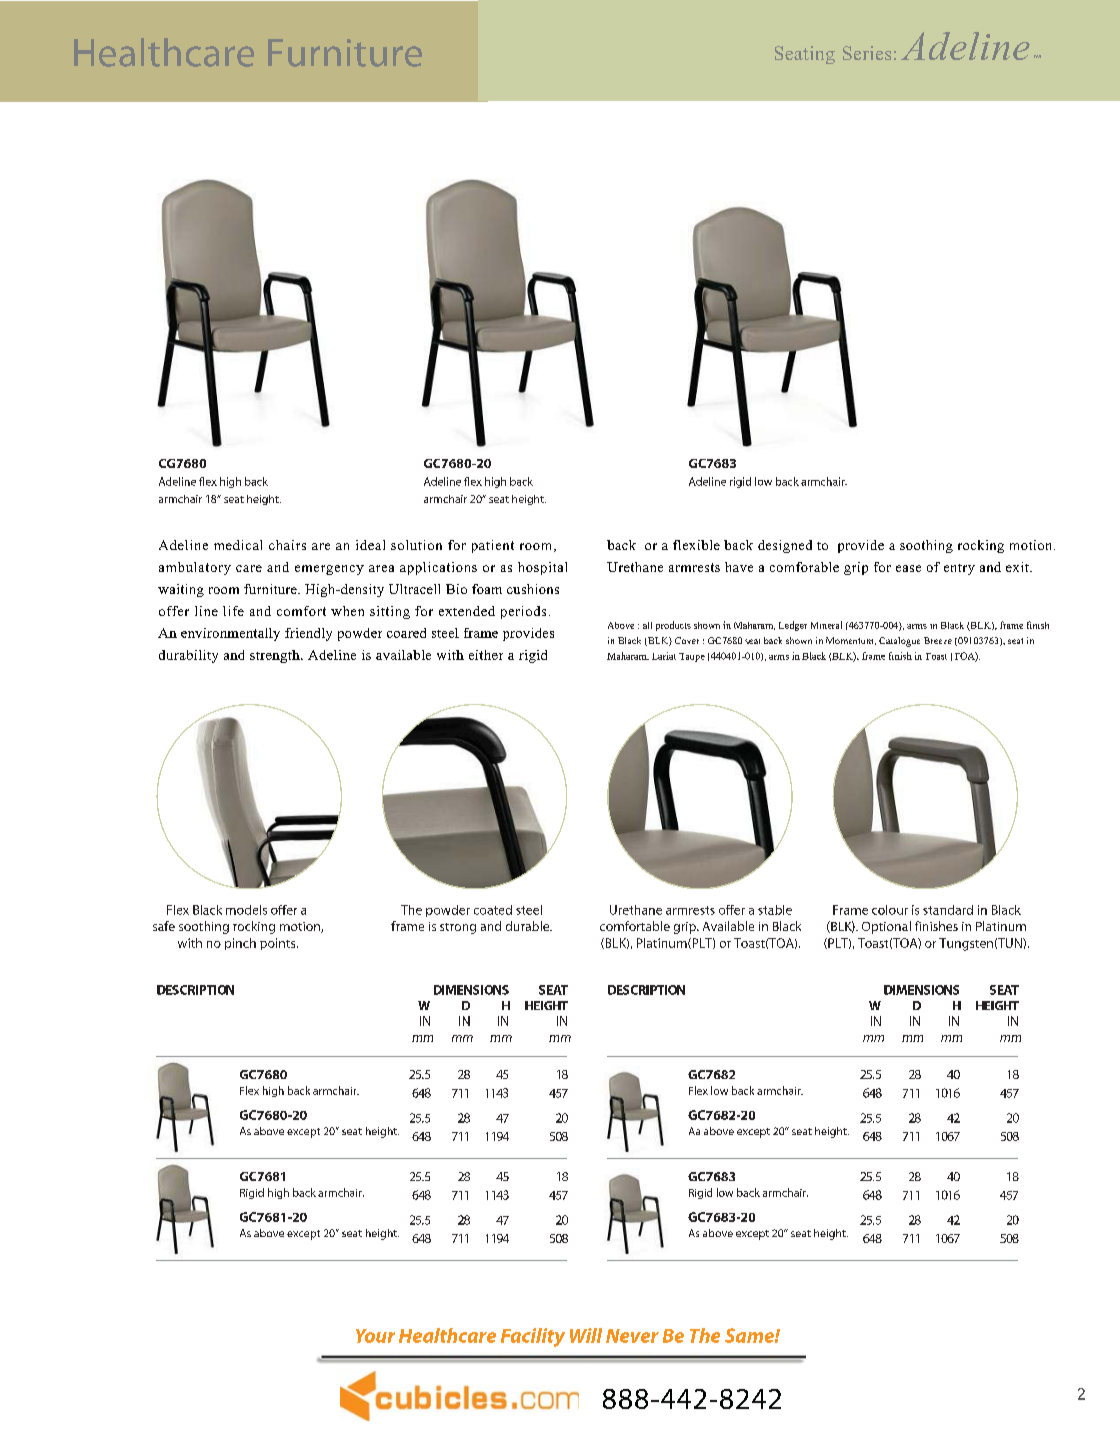  Describe the element at coordinates (908, 568) in the screenshot. I see `ease` at that location.
